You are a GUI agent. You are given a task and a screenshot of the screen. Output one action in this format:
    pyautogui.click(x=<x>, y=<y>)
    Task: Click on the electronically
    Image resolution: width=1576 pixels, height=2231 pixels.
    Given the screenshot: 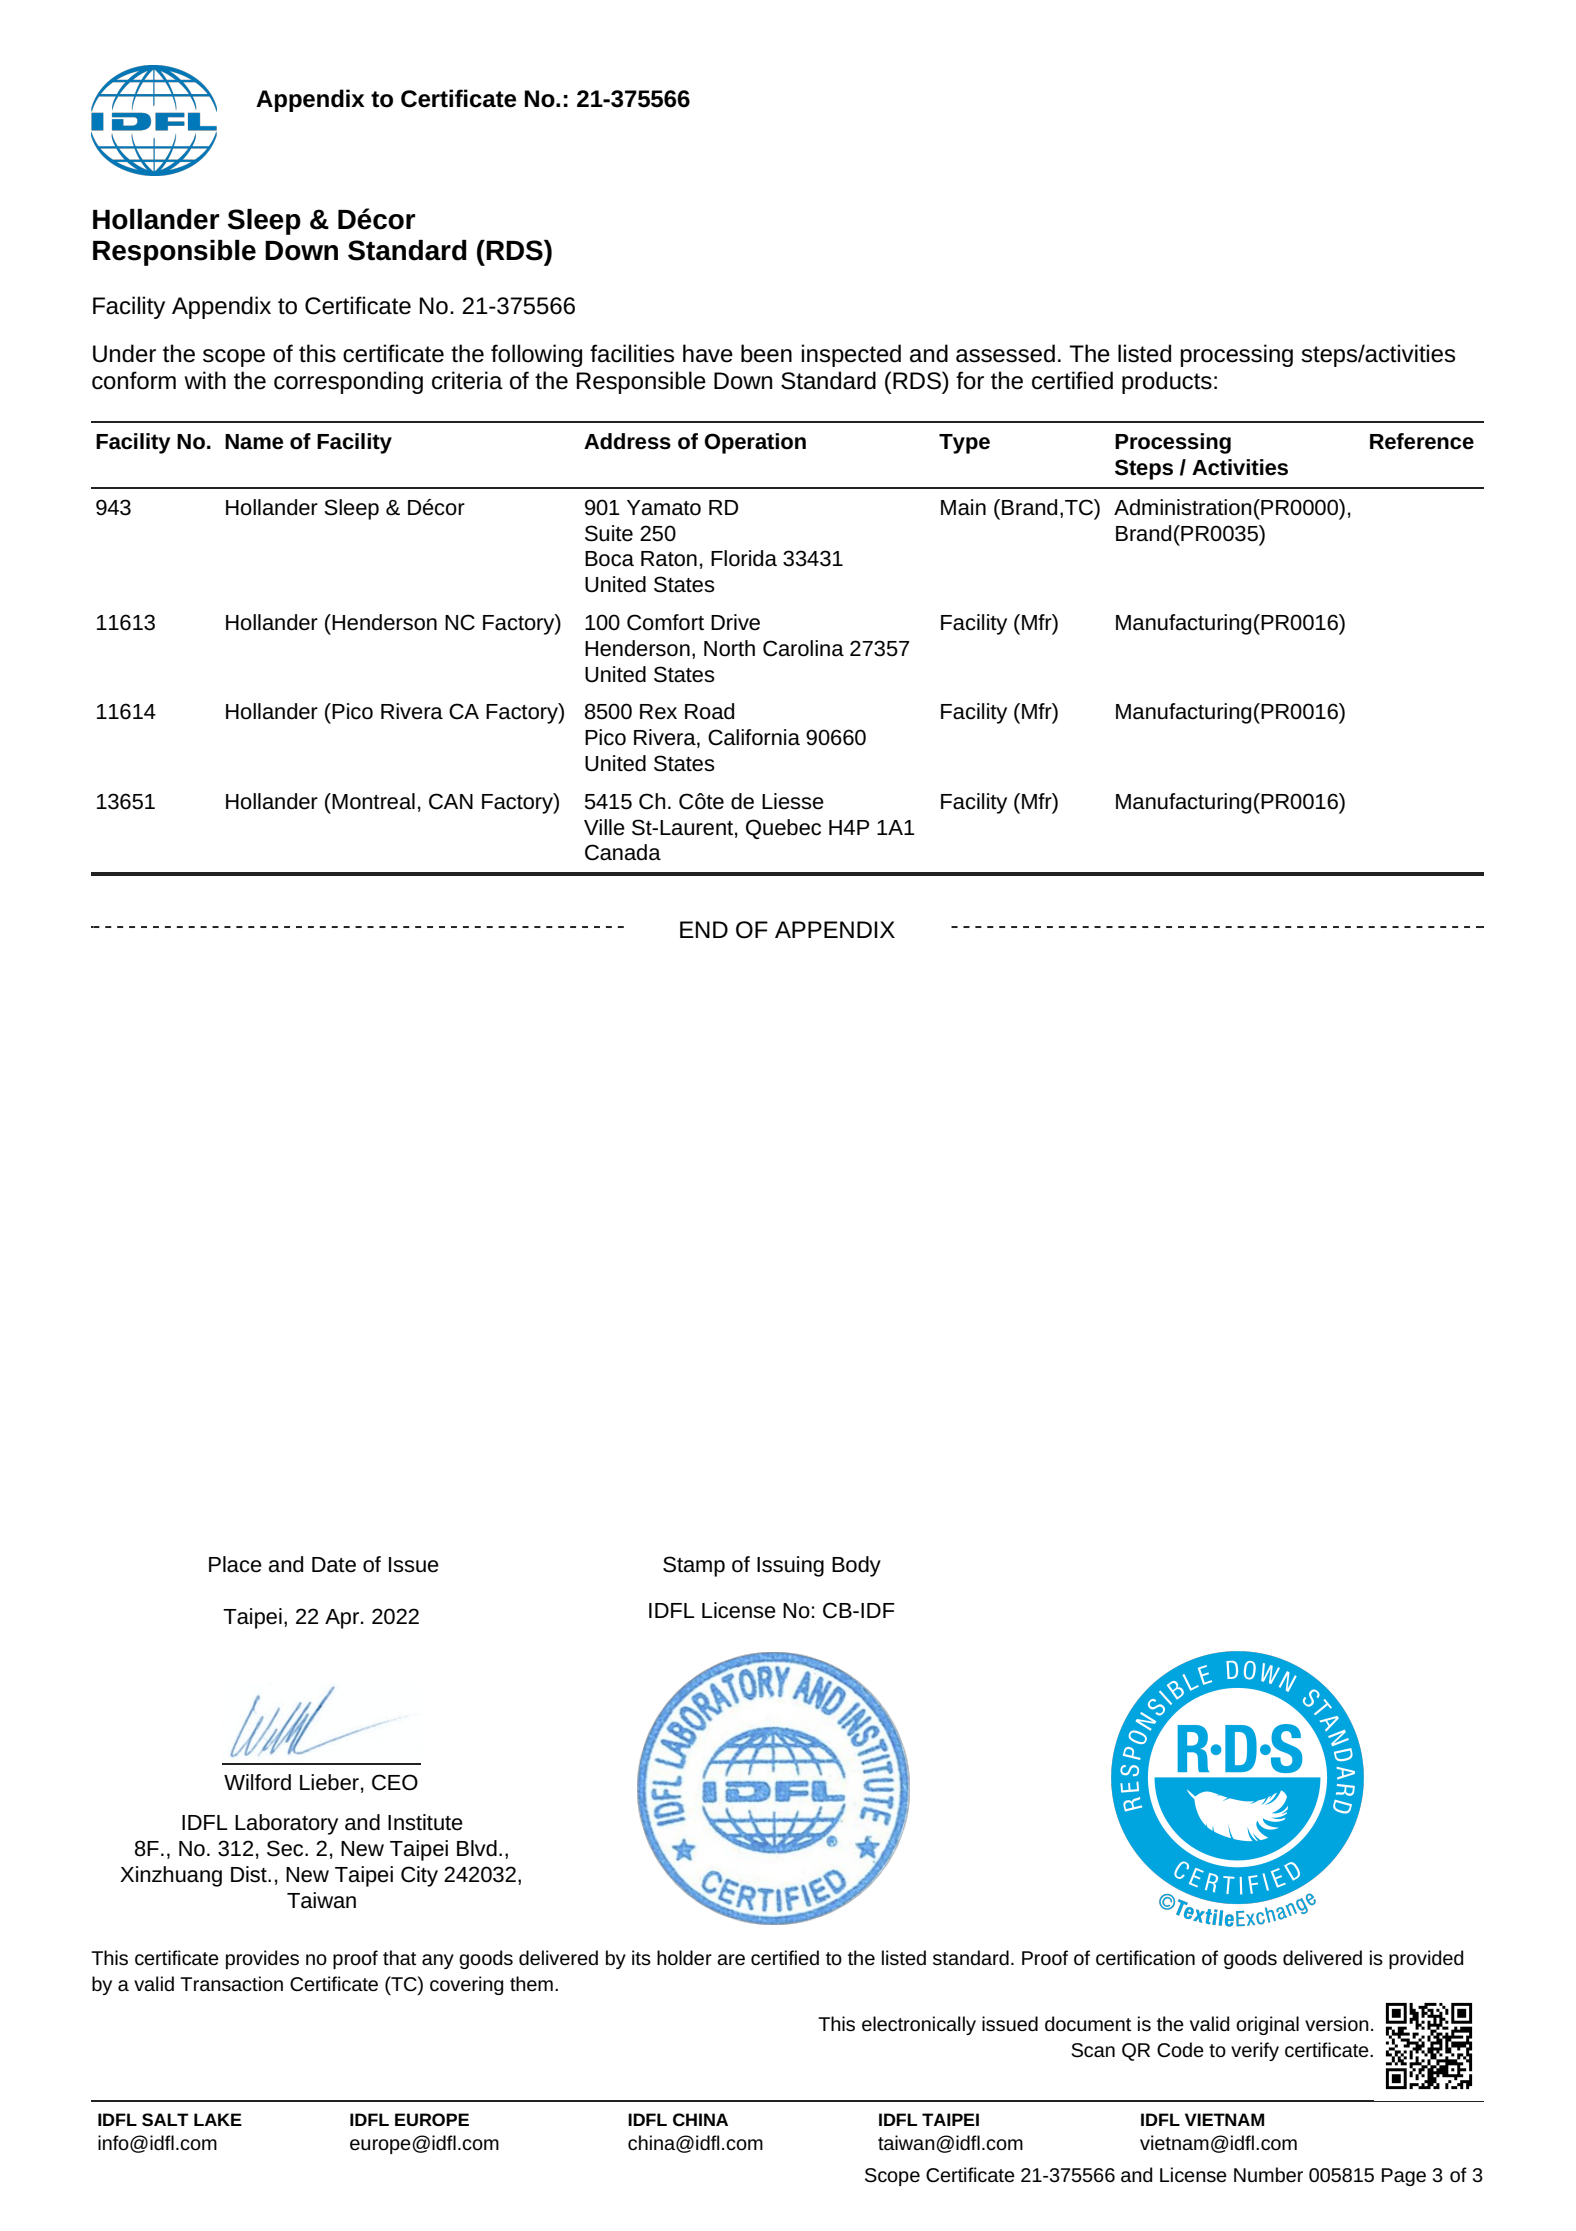 What is the action you would take?
    pyautogui.click(x=919, y=2025)
